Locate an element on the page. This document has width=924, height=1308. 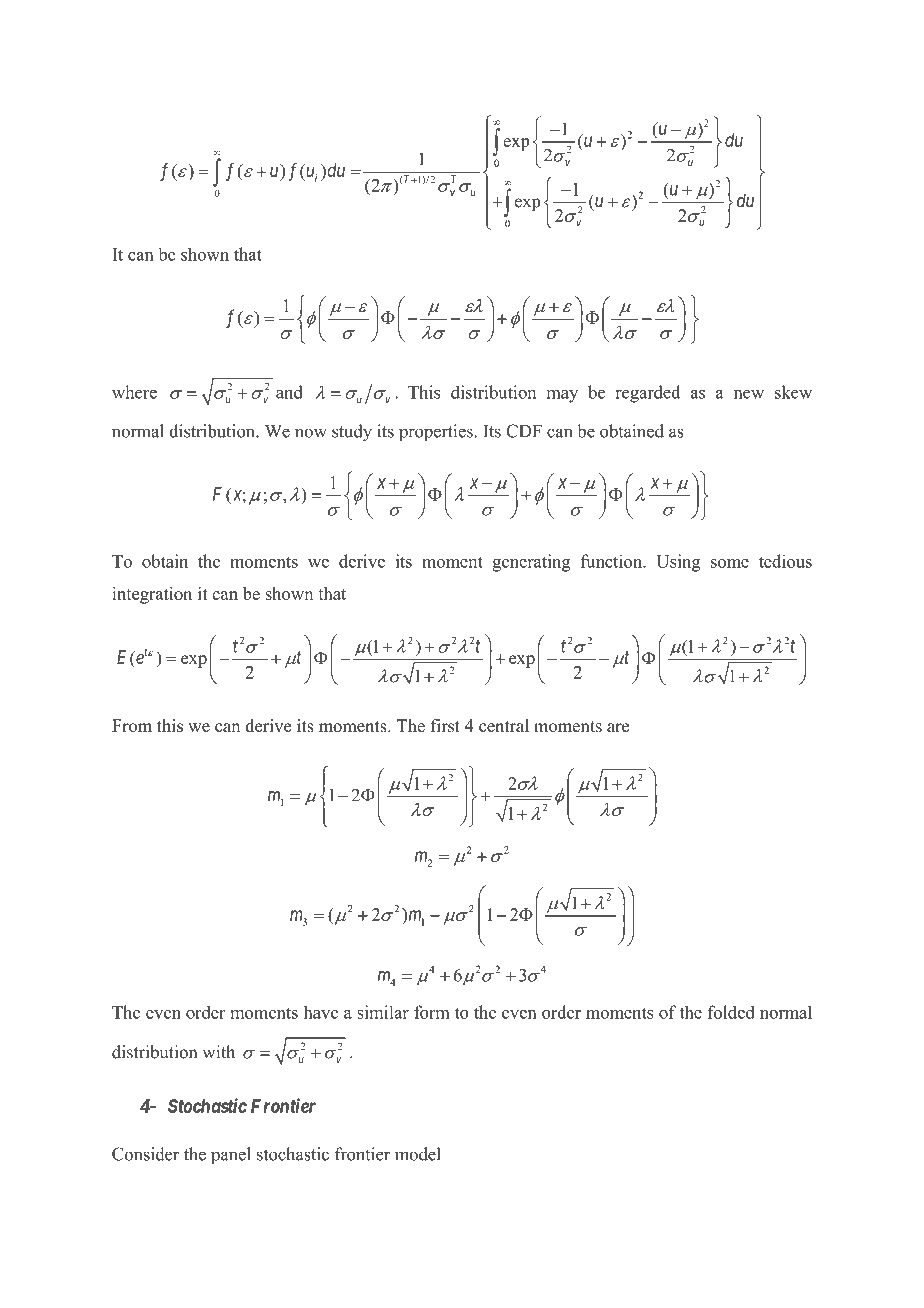
first is located at coordinates (445, 726).
